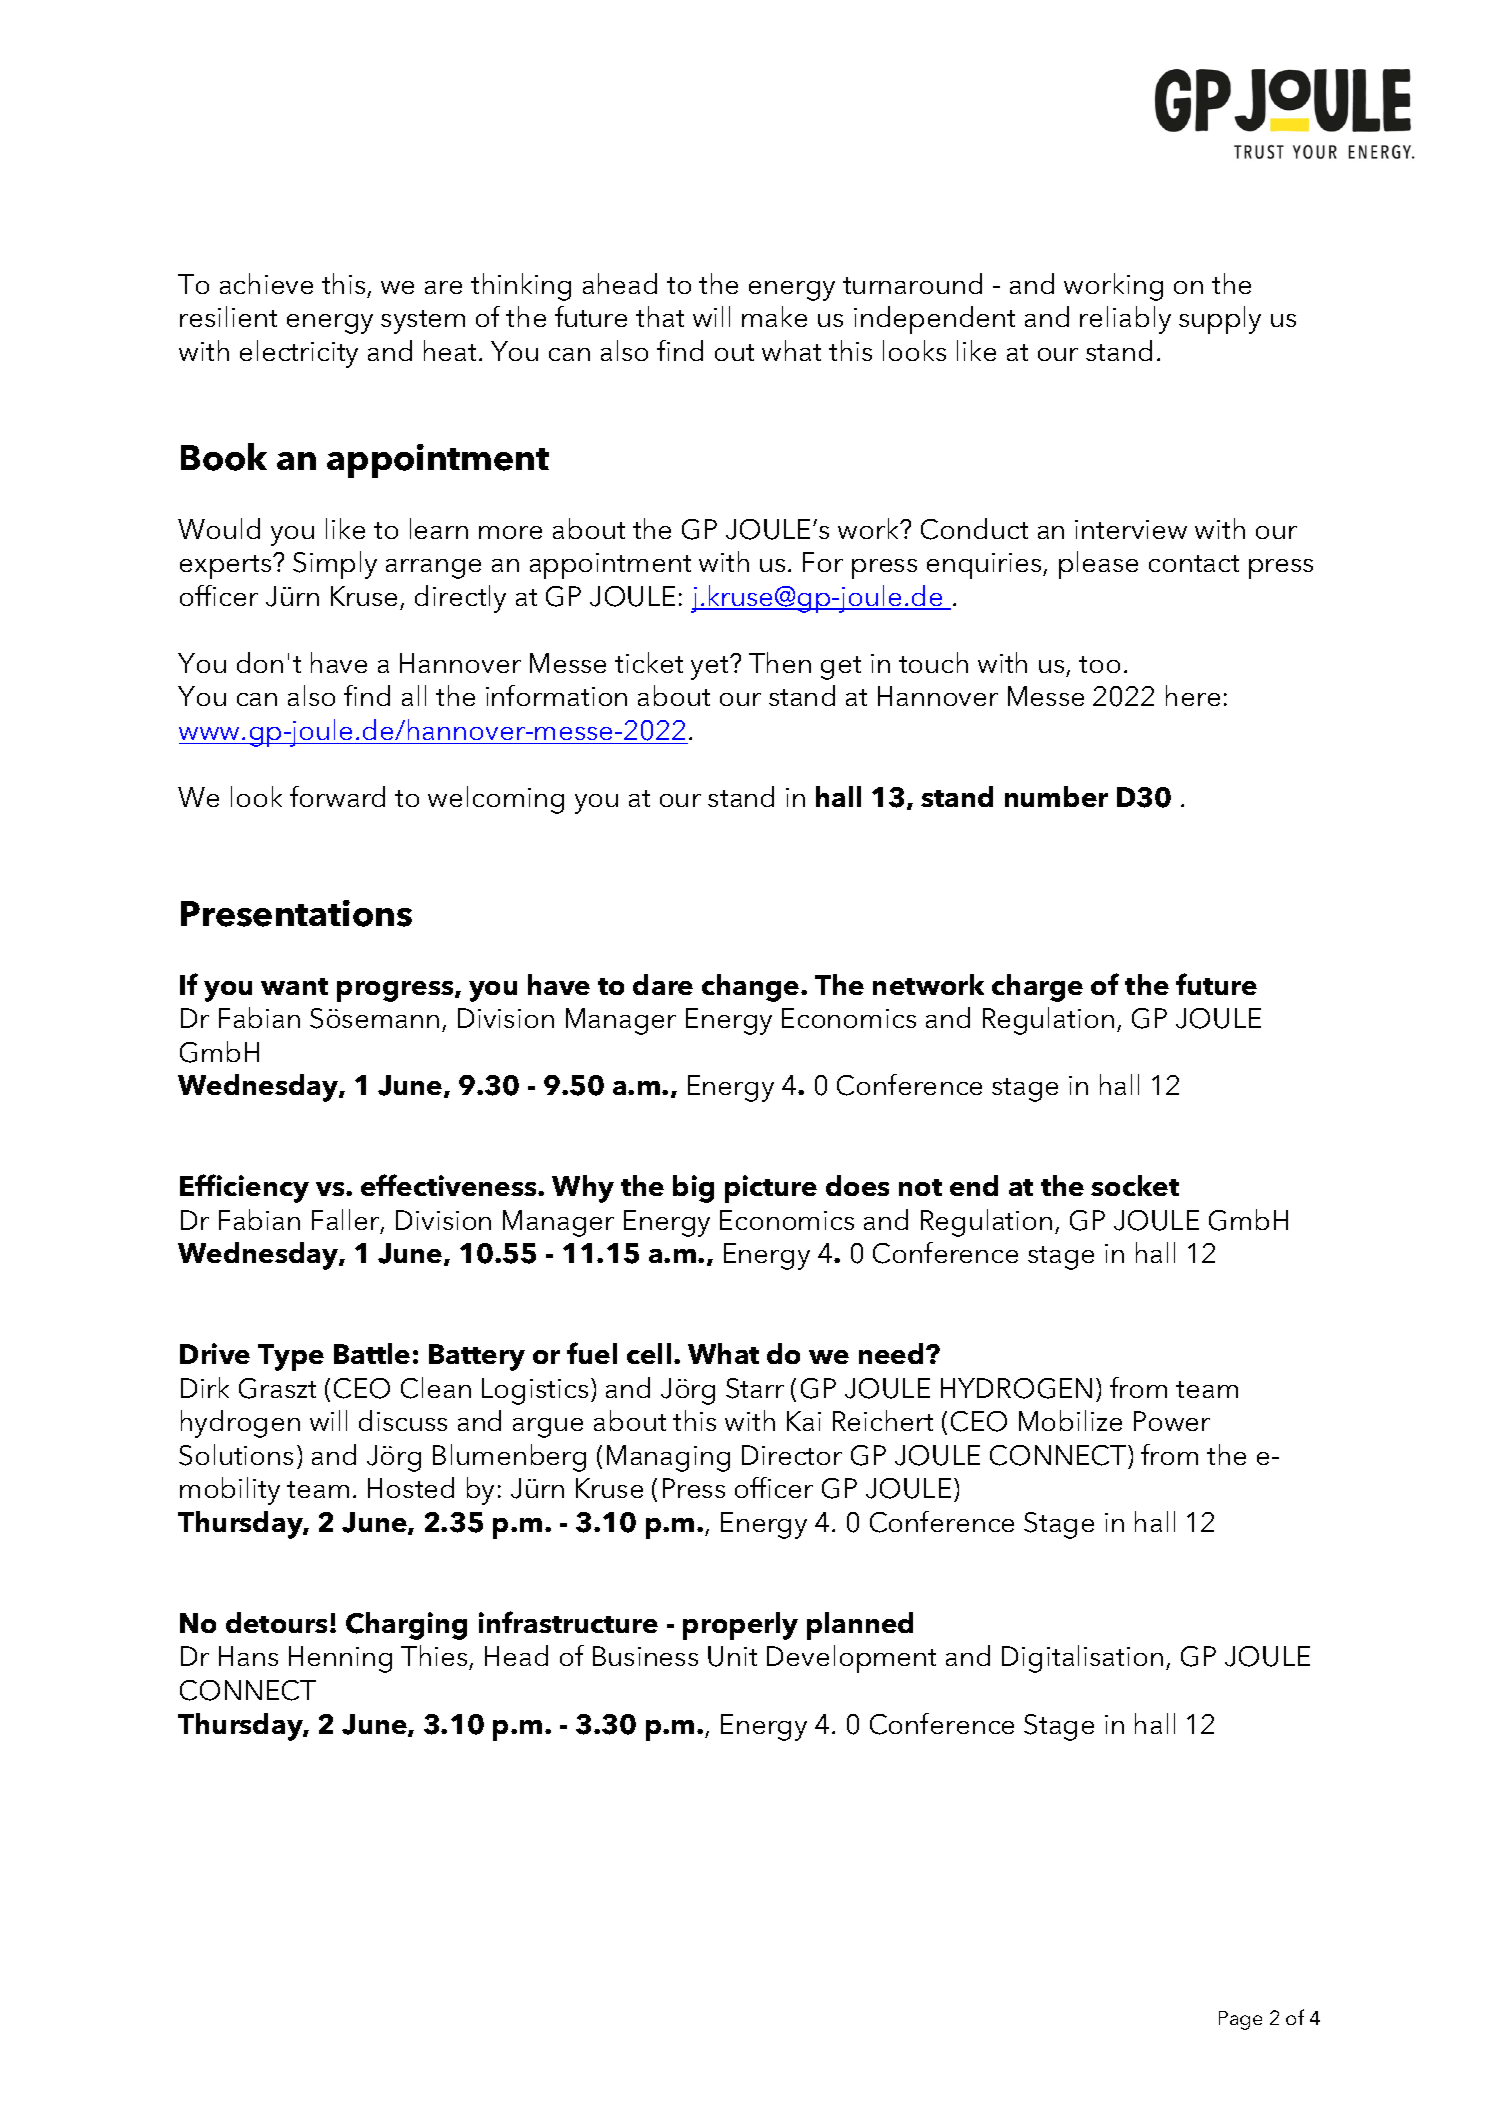 The image size is (1498, 2120). I want to click on make, so click(774, 316).
